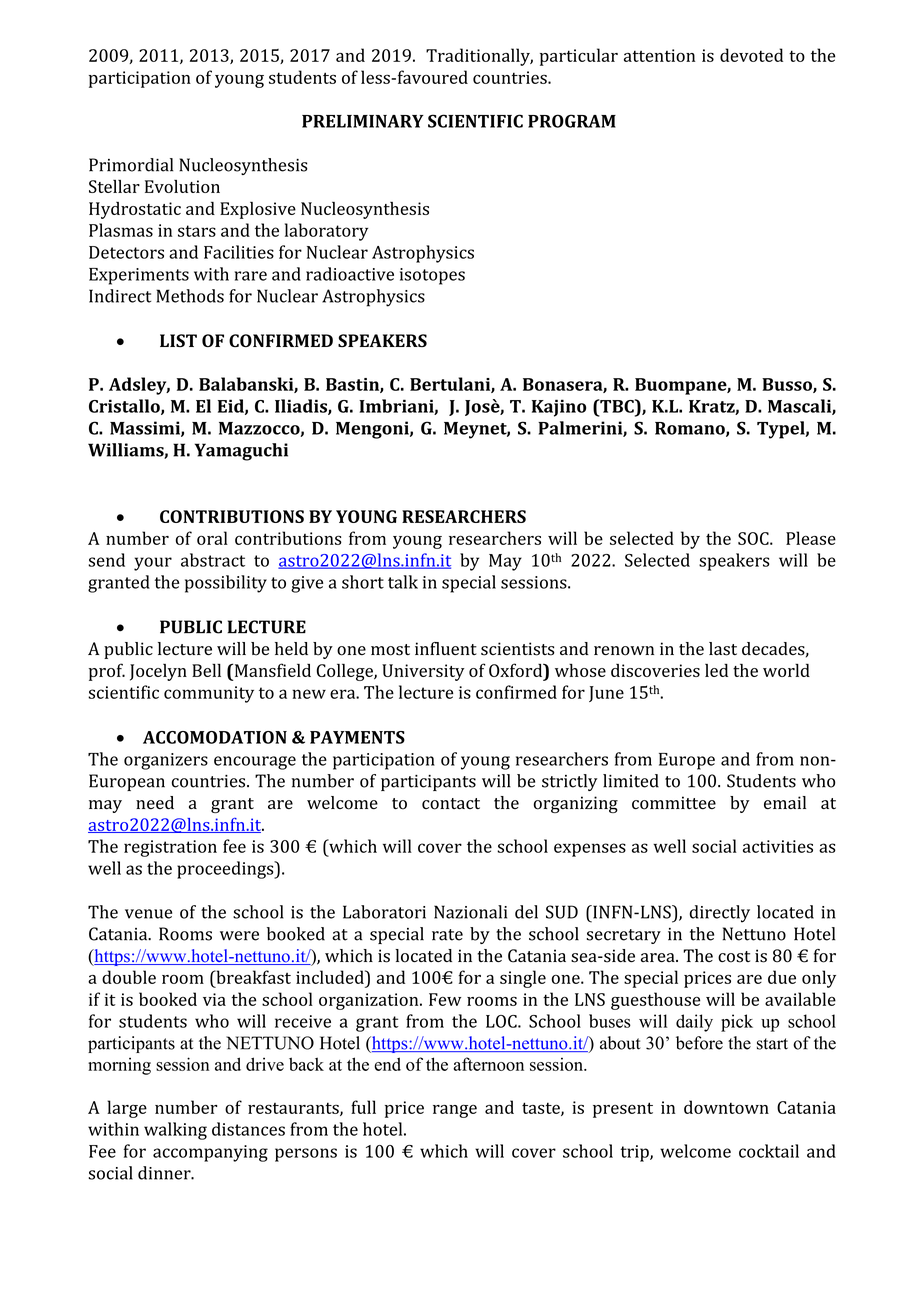 The image size is (924, 1308). I want to click on Nazionali, so click(470, 912).
